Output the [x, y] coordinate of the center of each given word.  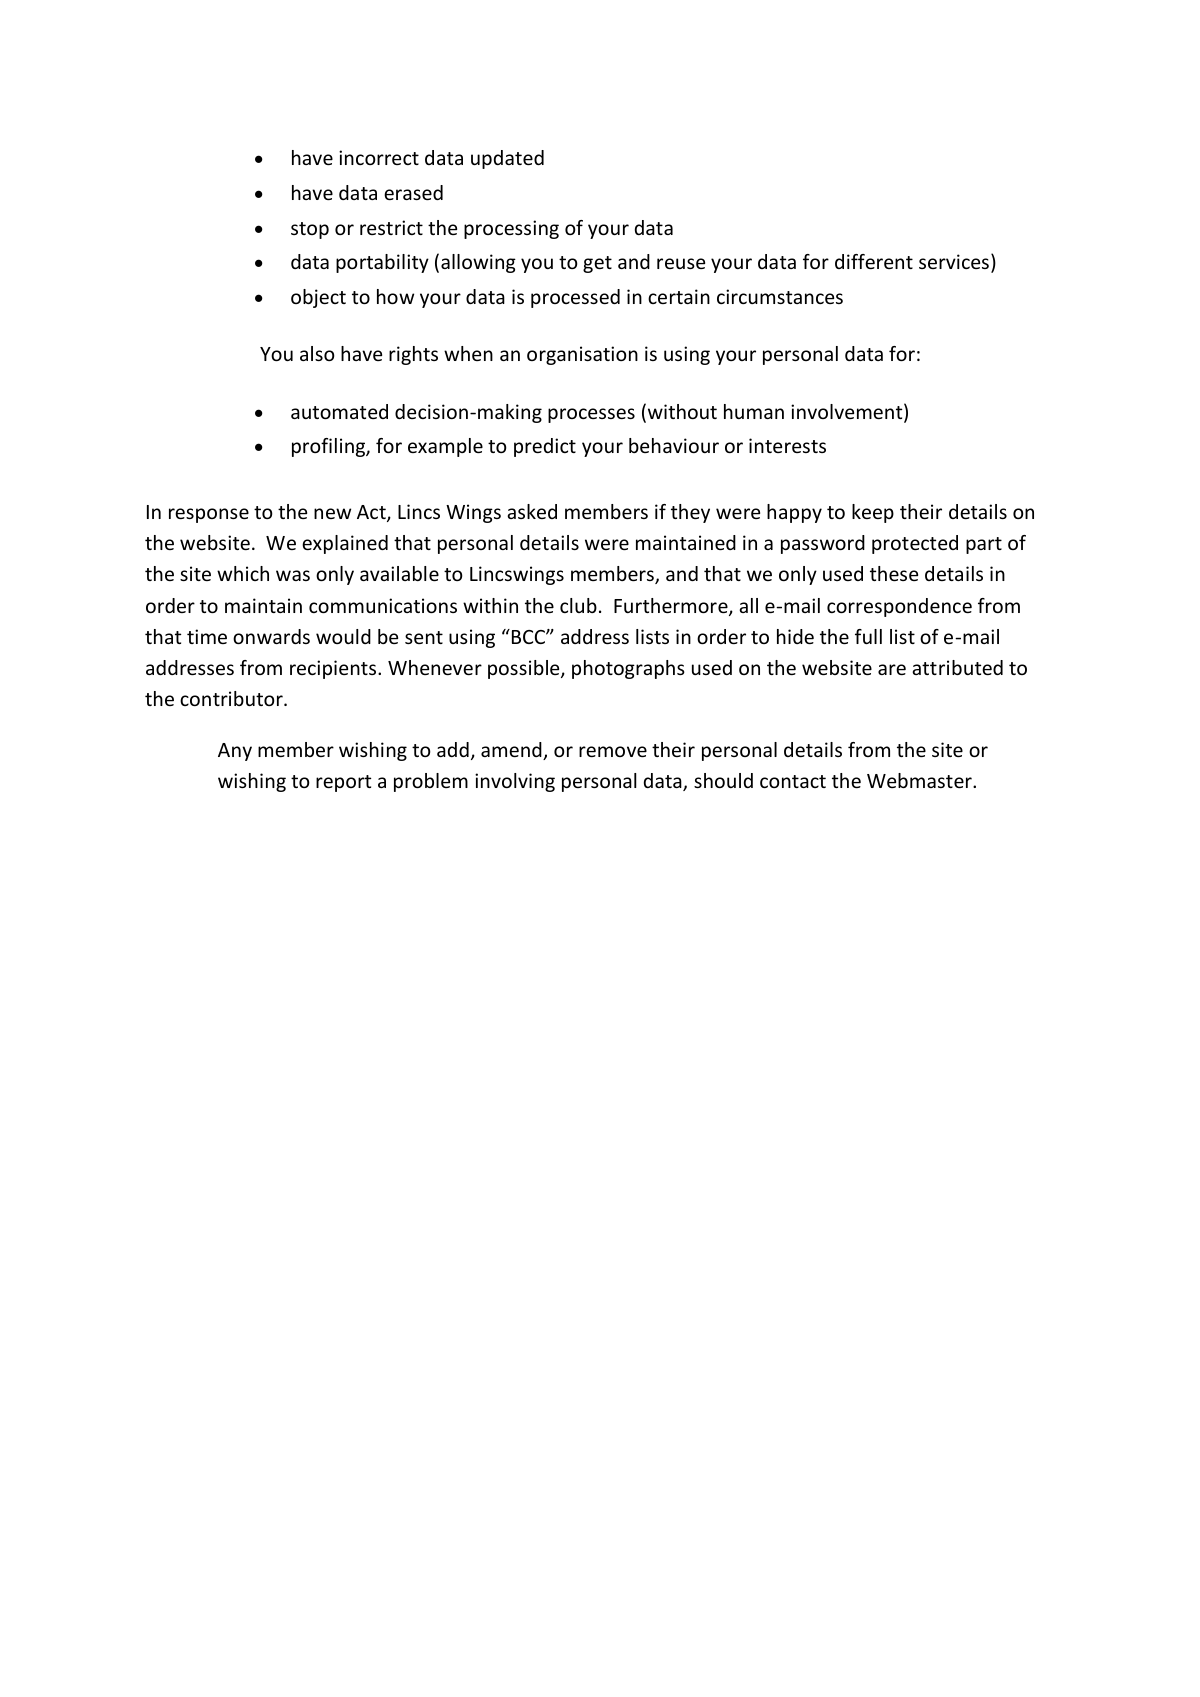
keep [873, 513]
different [874, 261]
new [332, 513]
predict [545, 447]
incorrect [379, 157]
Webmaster [920, 780]
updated [507, 159]
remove [613, 751]
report [343, 783]
